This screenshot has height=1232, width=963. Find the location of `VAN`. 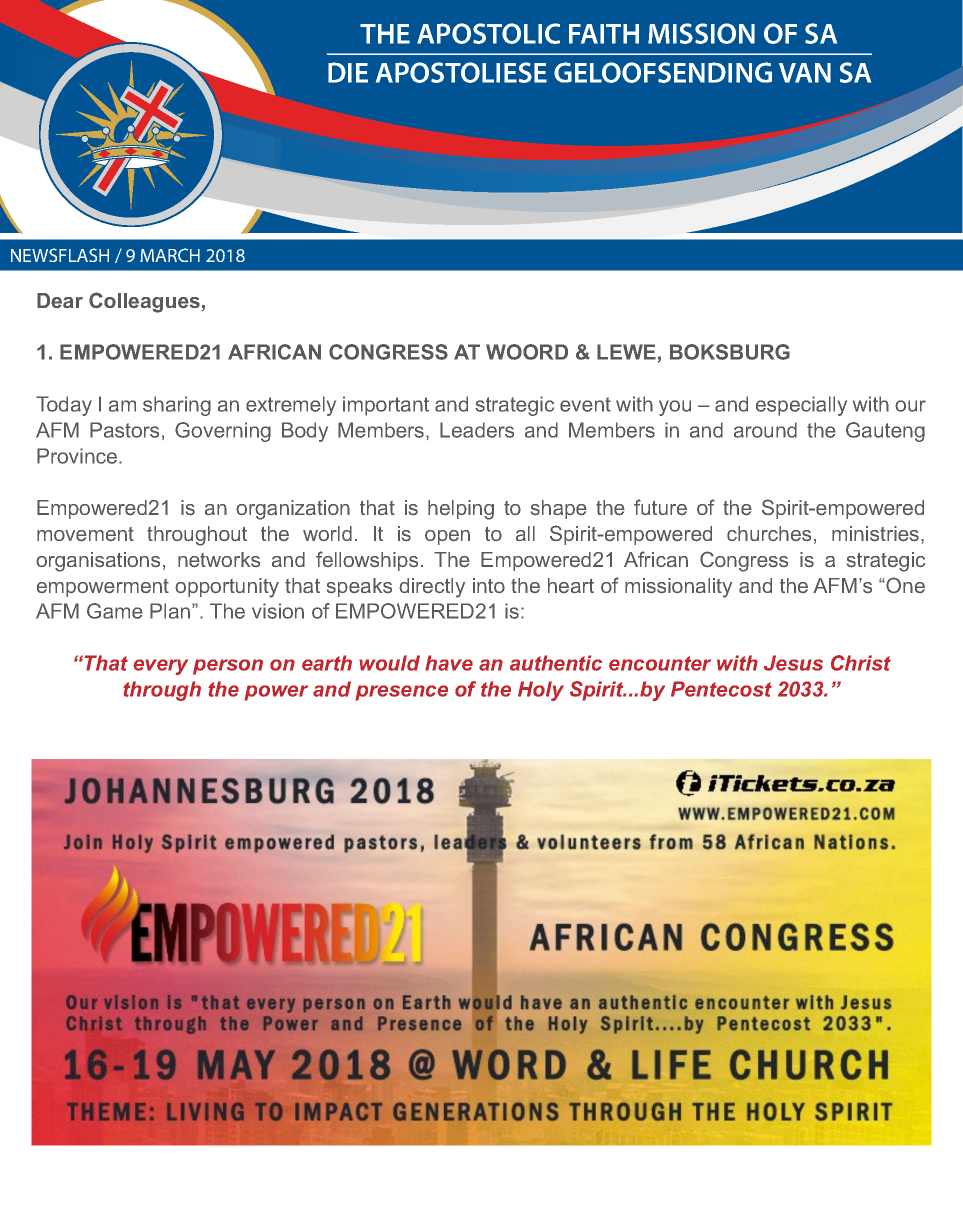

VAN is located at coordinates (805, 73).
